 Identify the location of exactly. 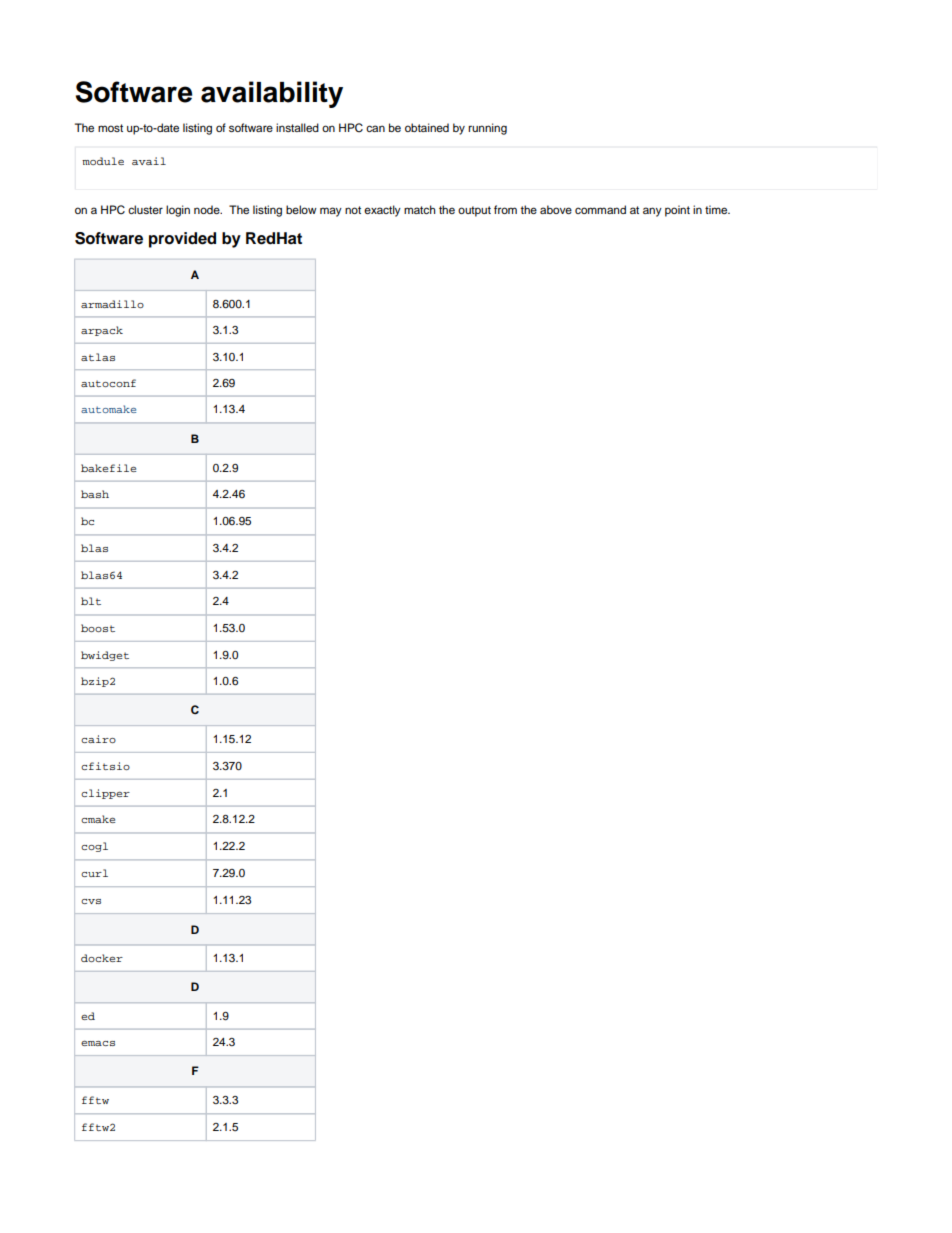
(382, 211).
